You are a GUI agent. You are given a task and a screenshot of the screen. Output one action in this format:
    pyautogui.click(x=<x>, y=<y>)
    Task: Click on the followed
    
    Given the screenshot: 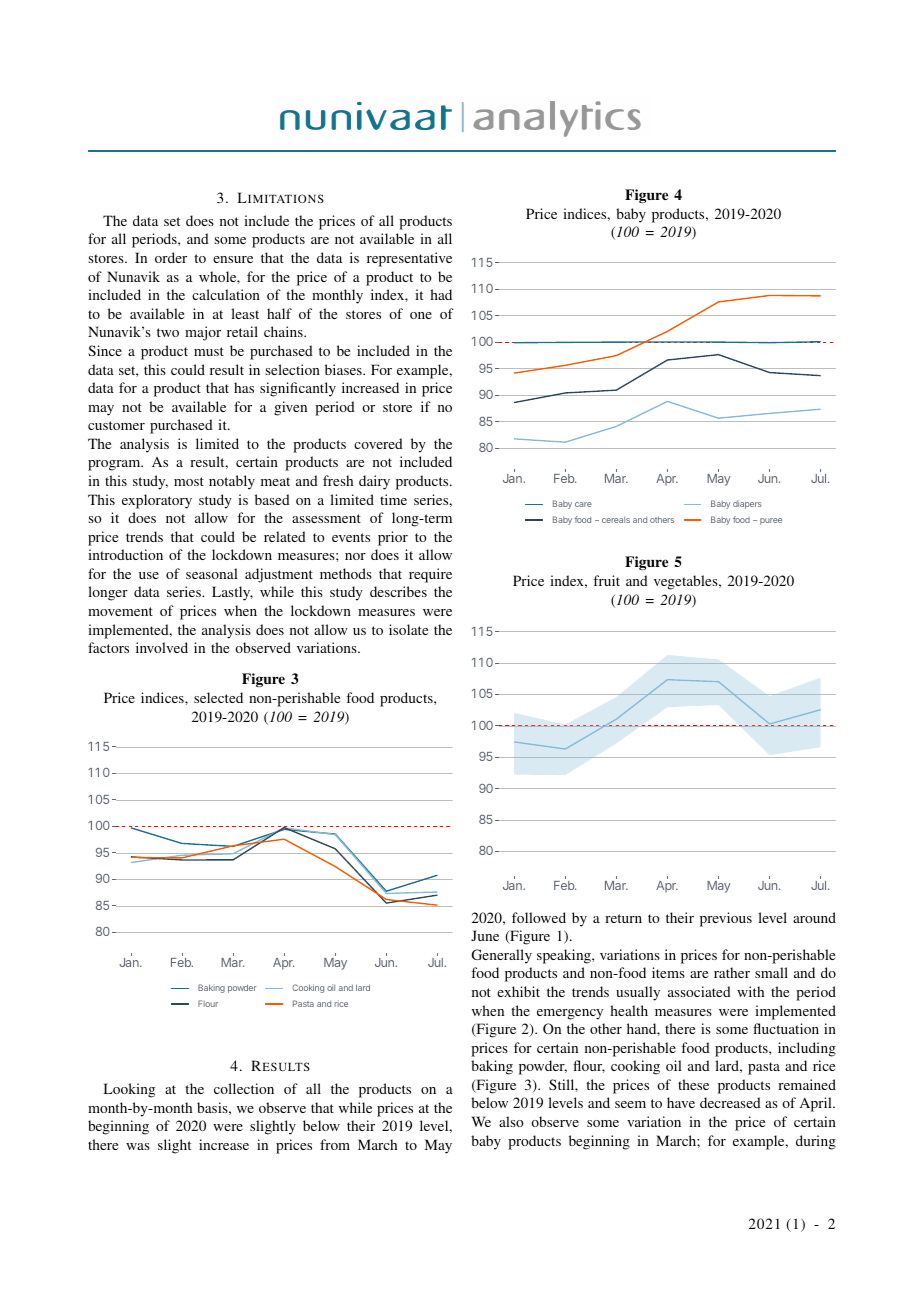 What is the action you would take?
    pyautogui.click(x=539, y=917)
